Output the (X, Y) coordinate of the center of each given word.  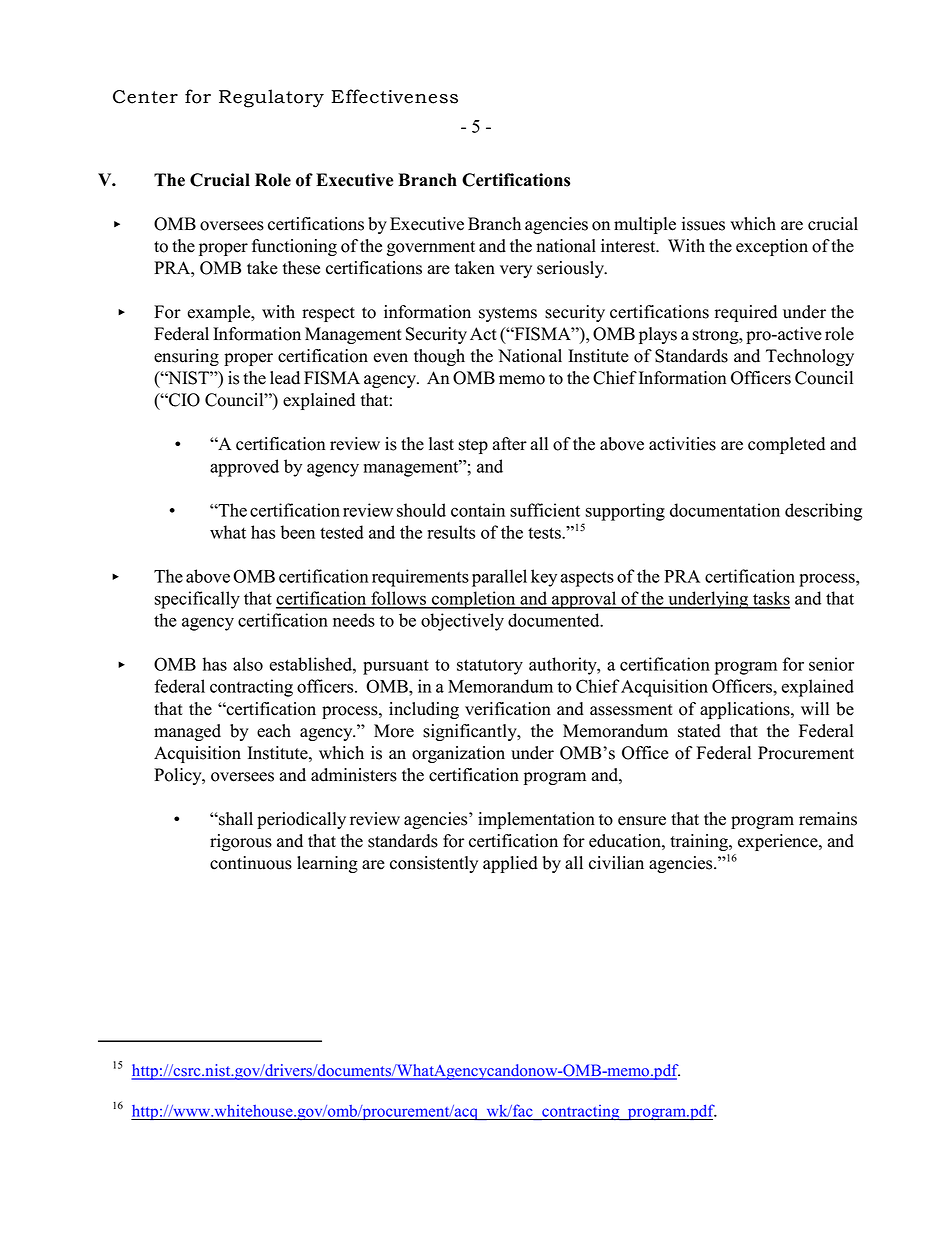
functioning (294, 247)
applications (746, 710)
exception (772, 247)
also (248, 664)
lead (285, 378)
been (298, 532)
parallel (499, 578)
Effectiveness (394, 96)
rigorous (241, 842)
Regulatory (271, 98)
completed (786, 445)
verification (508, 709)
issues (703, 224)
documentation (725, 510)
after (510, 444)
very (516, 271)
